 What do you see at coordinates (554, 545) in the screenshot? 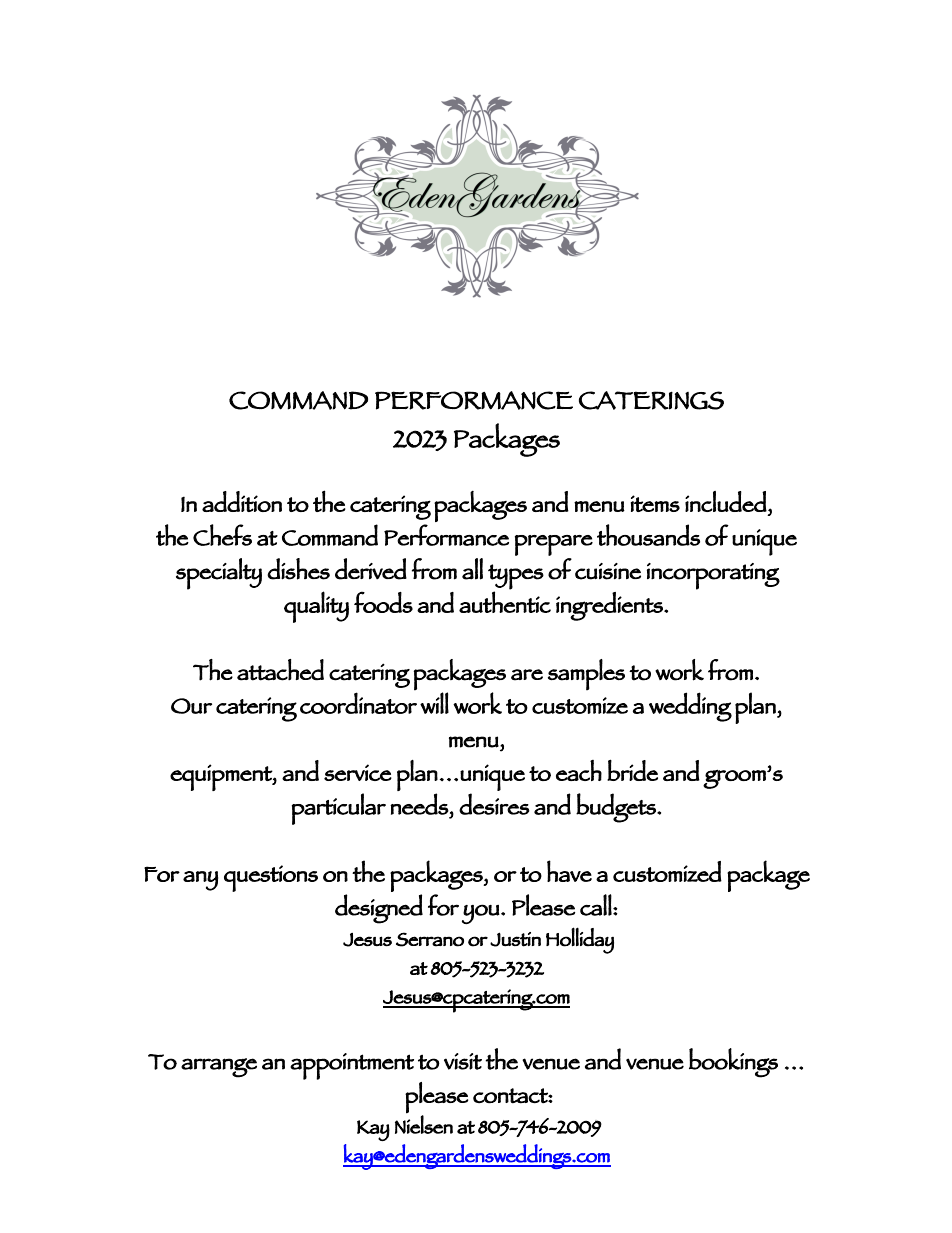
I see `prepare` at bounding box center [554, 545].
